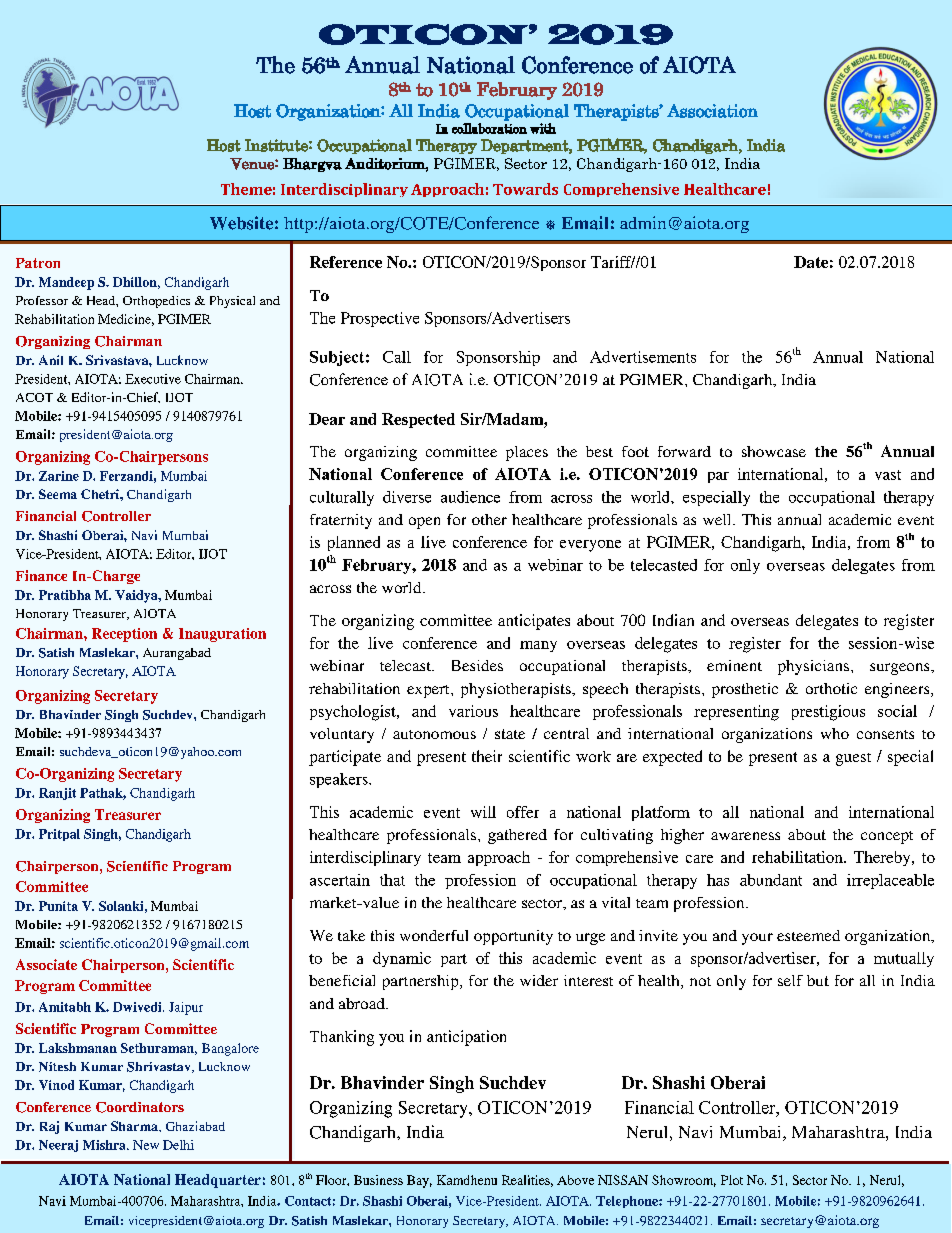 Image resolution: width=952 pixels, height=1233 pixels. What do you see at coordinates (46, 964) in the screenshot?
I see `Associate` at bounding box center [46, 964].
